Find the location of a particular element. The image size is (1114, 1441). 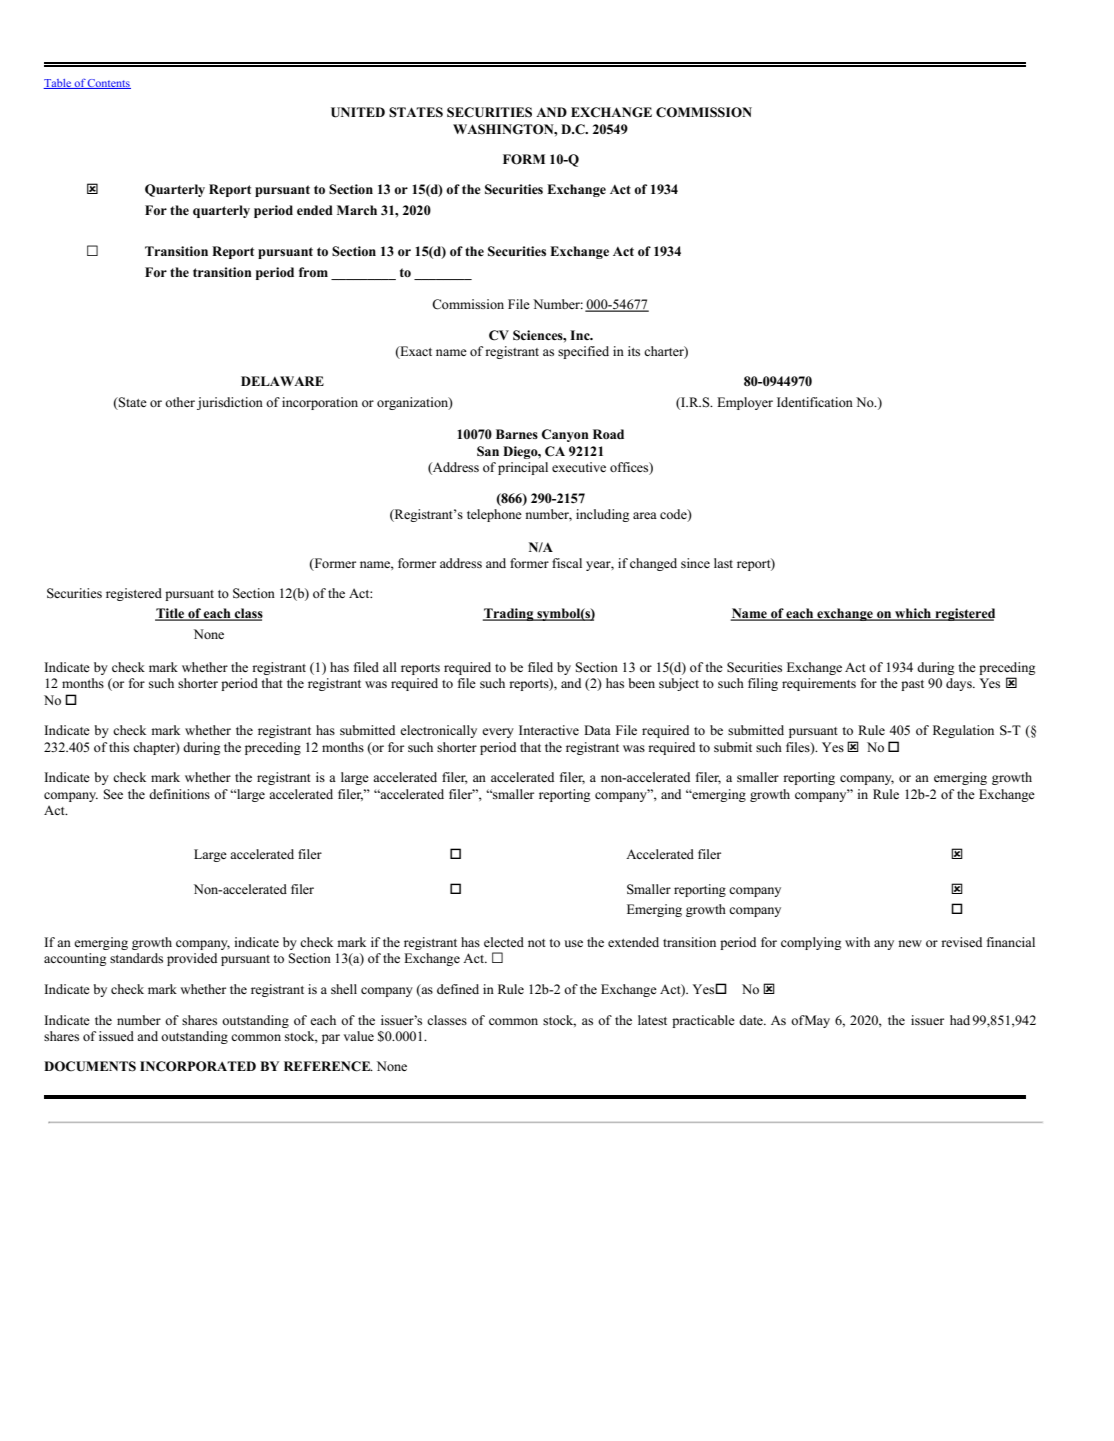

Regulation is located at coordinates (963, 731).
